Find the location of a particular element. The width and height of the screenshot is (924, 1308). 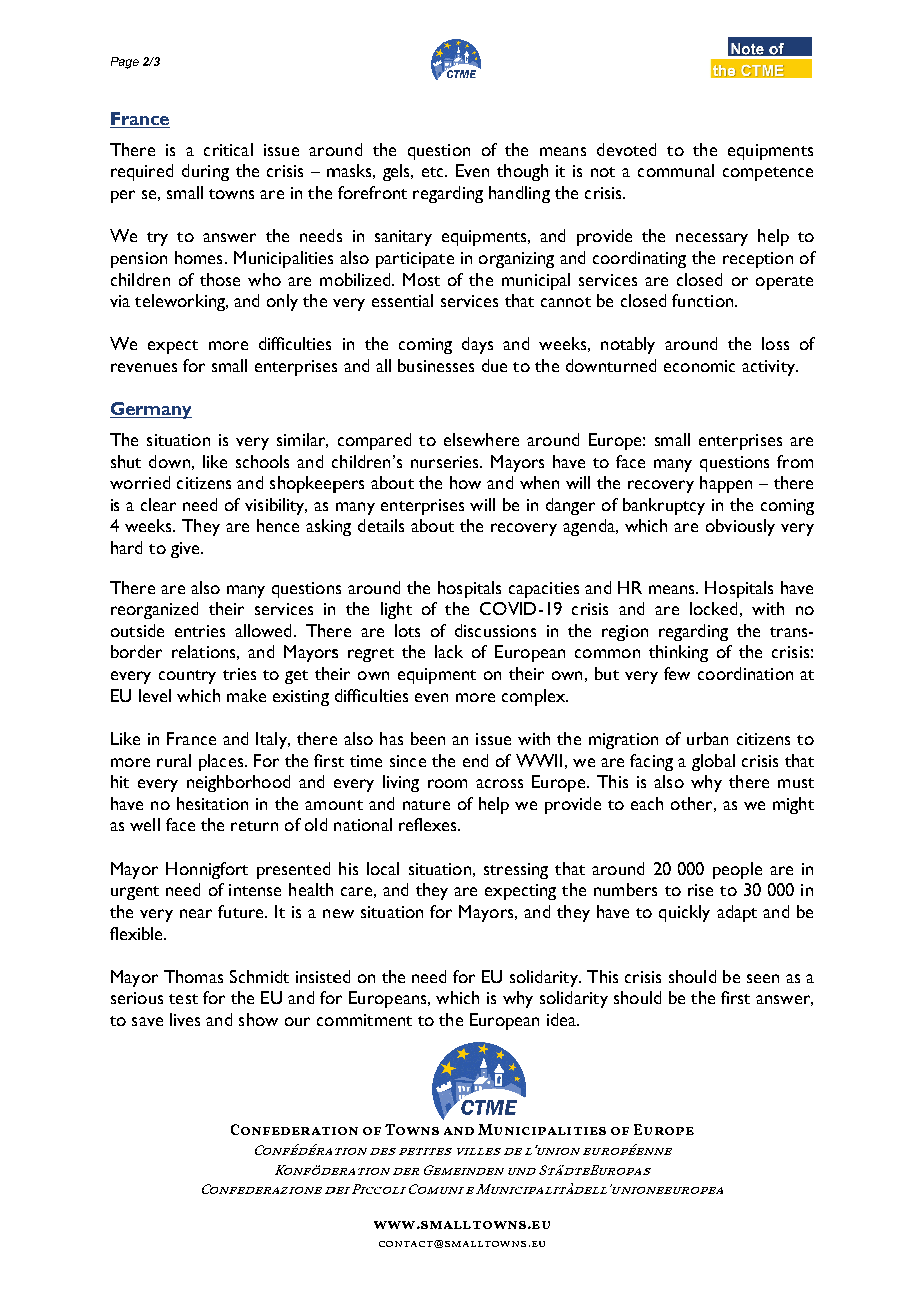

nurseries is located at coordinates (446, 462).
